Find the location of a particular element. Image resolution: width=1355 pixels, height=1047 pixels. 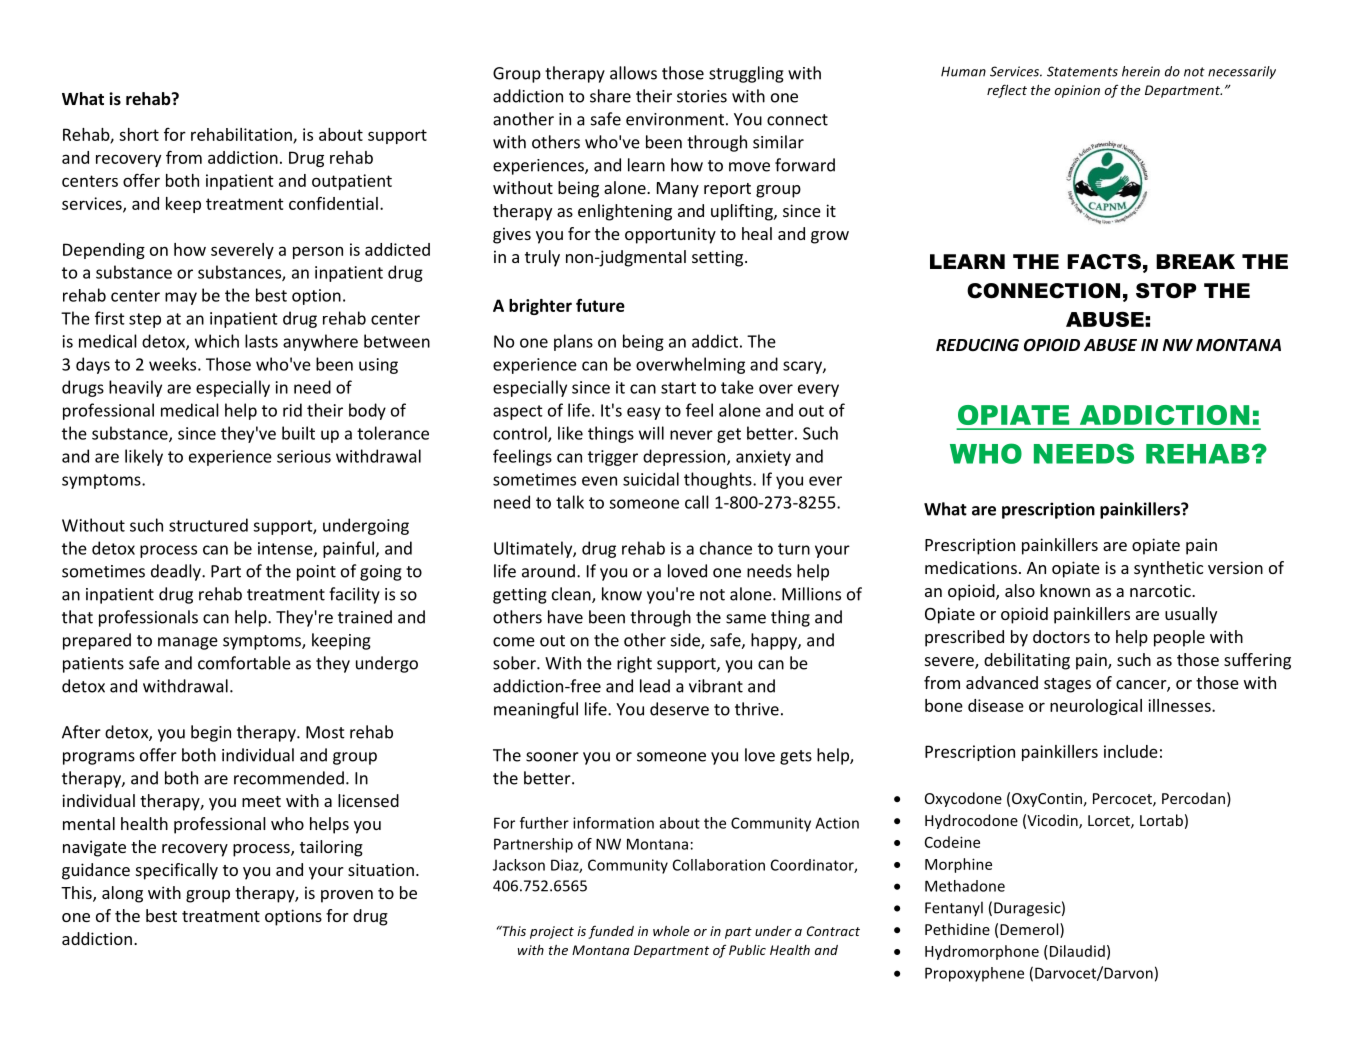

short is located at coordinates (139, 134).
